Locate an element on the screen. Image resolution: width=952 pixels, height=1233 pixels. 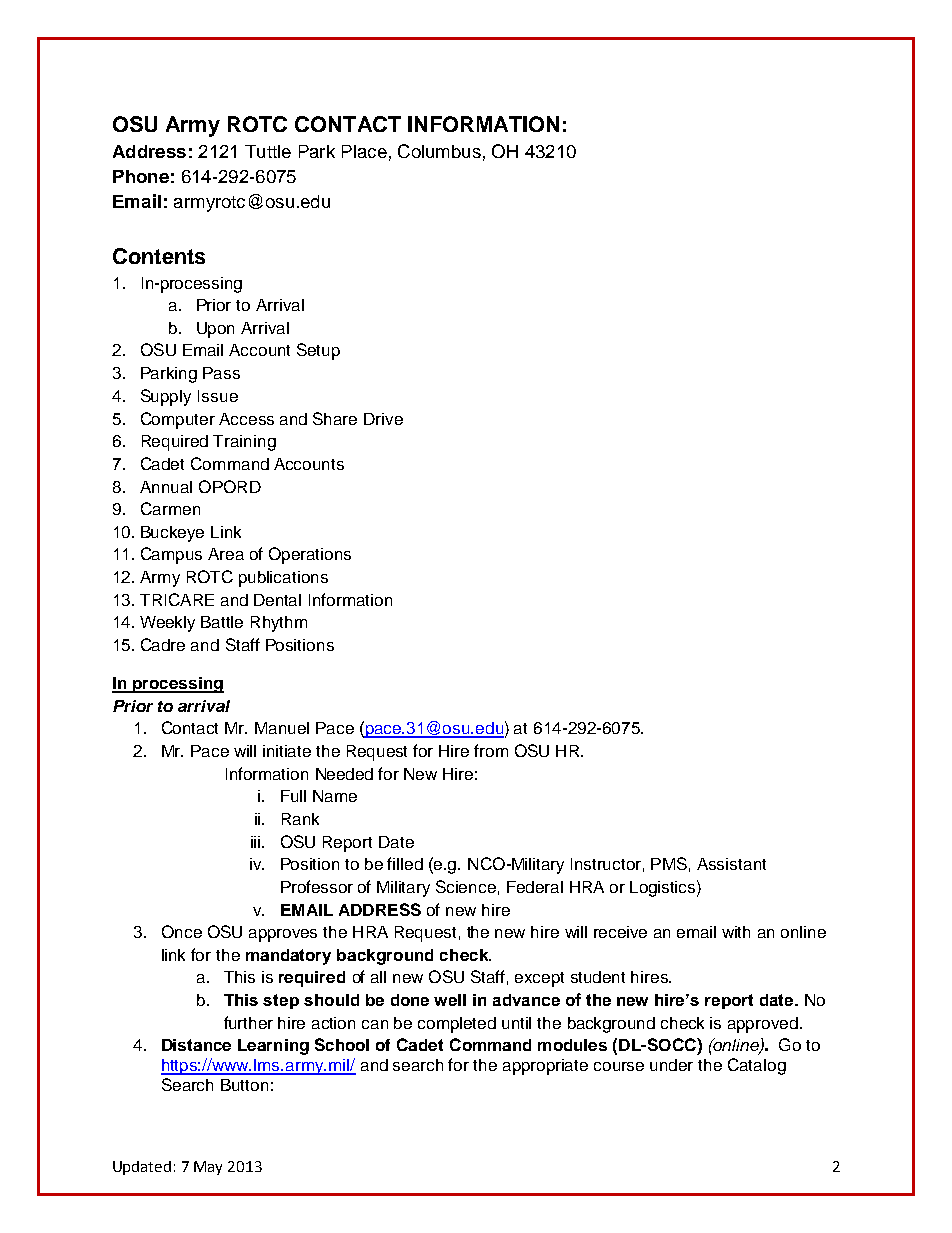
well is located at coordinates (450, 1000).
